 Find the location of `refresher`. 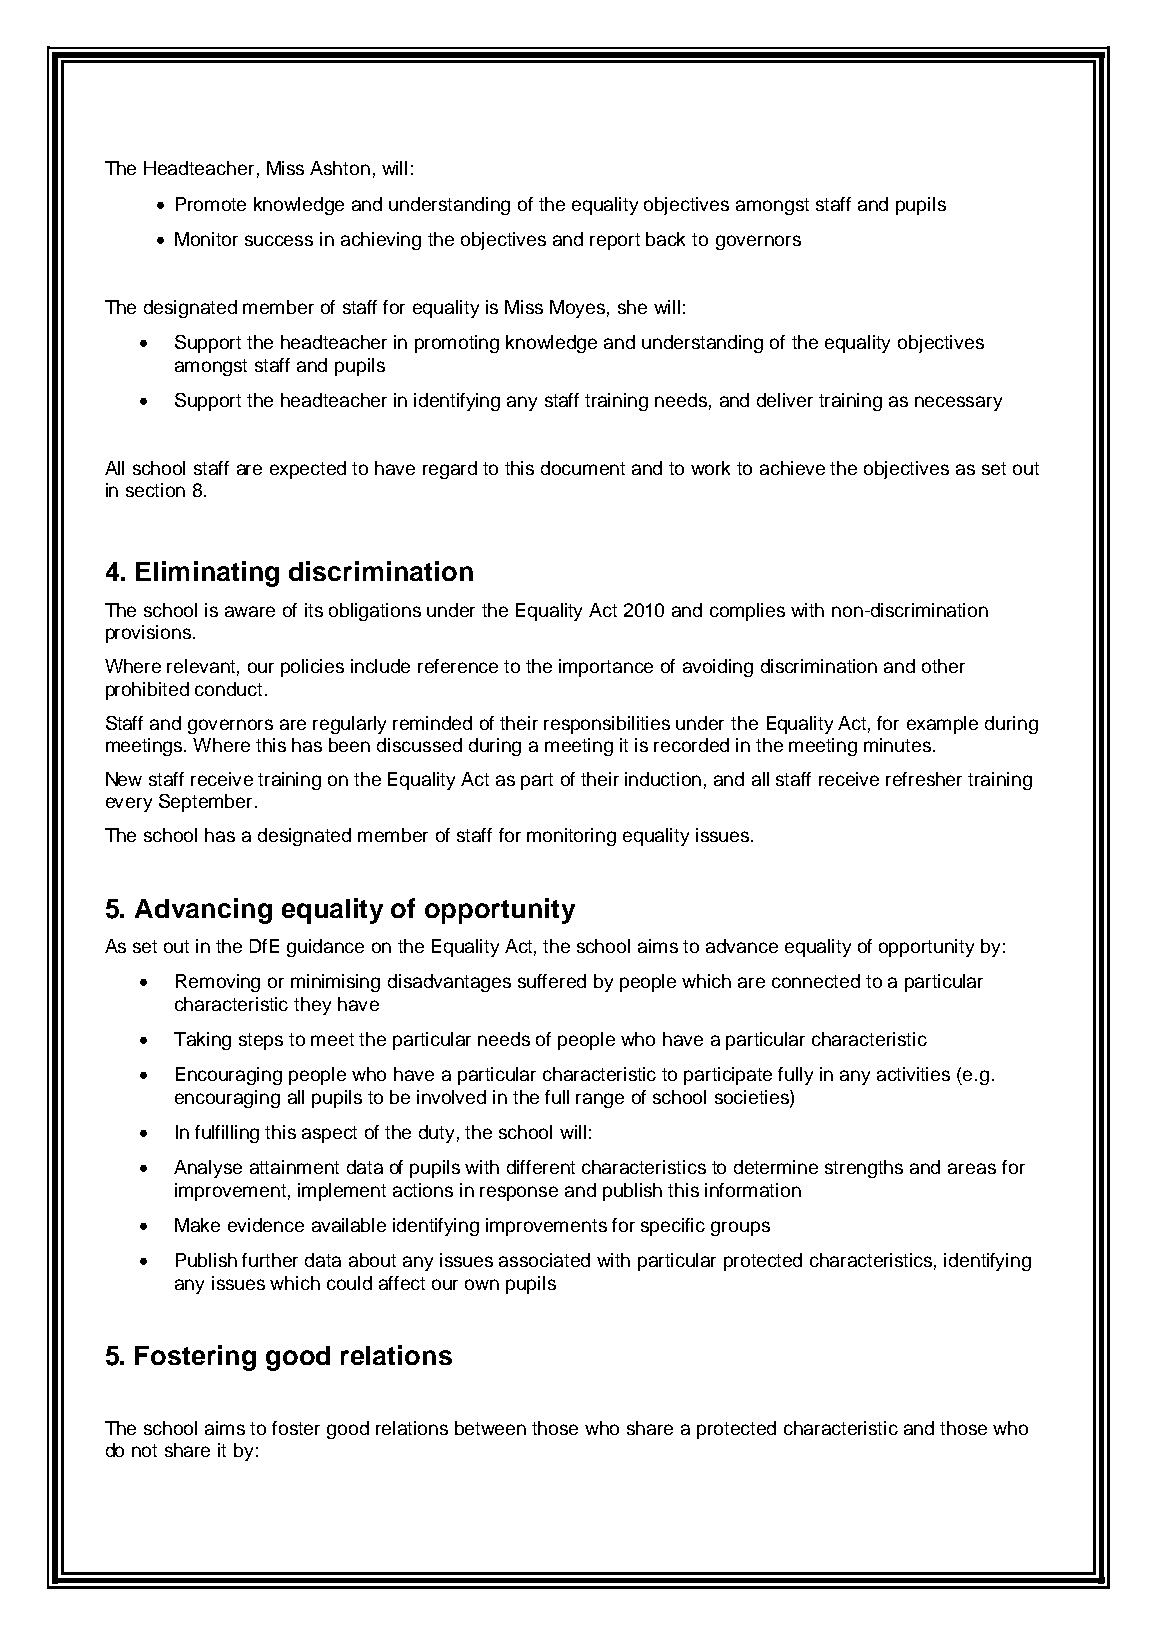

refresher is located at coordinates (924, 779).
